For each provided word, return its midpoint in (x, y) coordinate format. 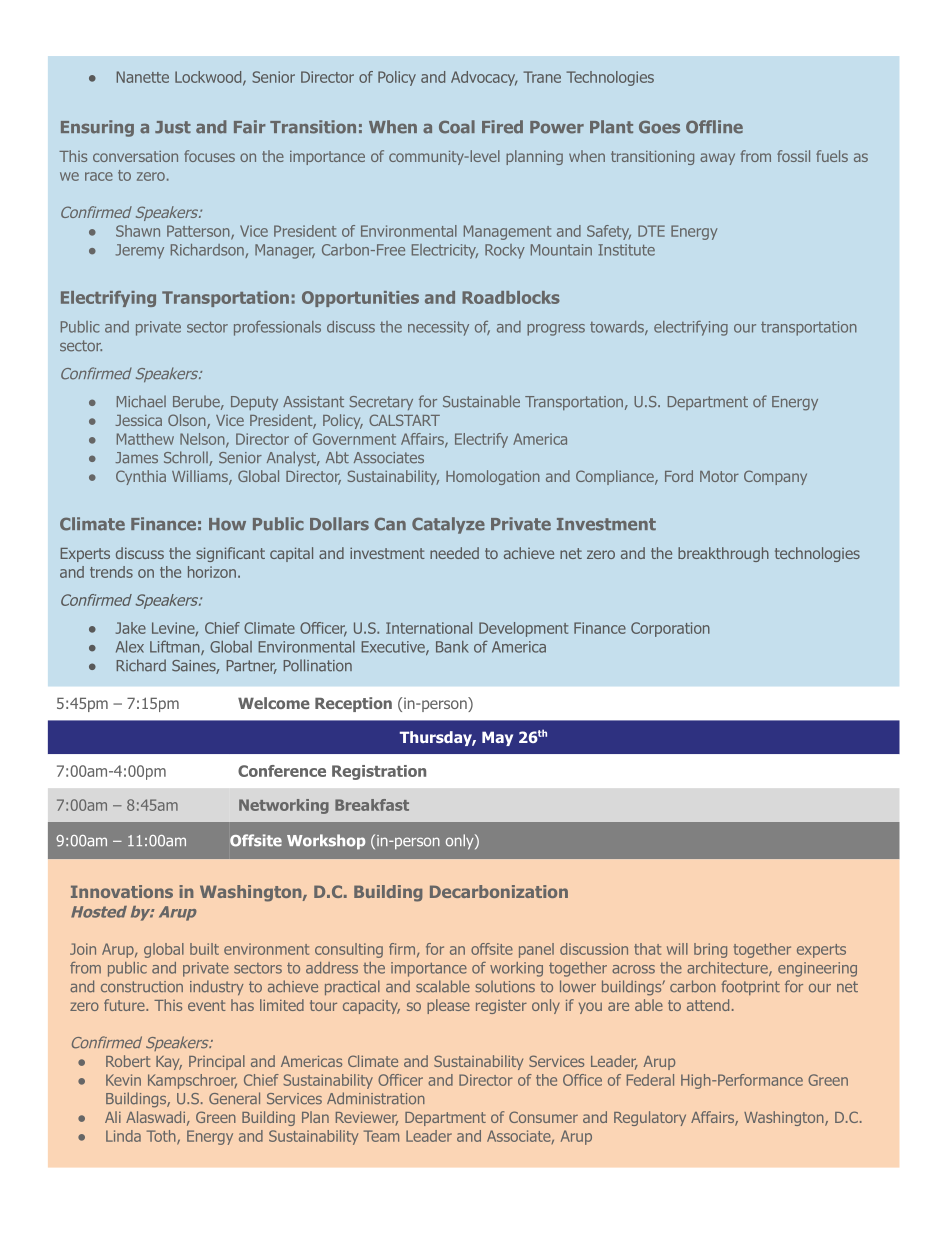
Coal (457, 127)
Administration (376, 1098)
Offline (714, 127)
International (429, 628)
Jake (131, 628)
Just (173, 127)
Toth (162, 1137)
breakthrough (723, 554)
